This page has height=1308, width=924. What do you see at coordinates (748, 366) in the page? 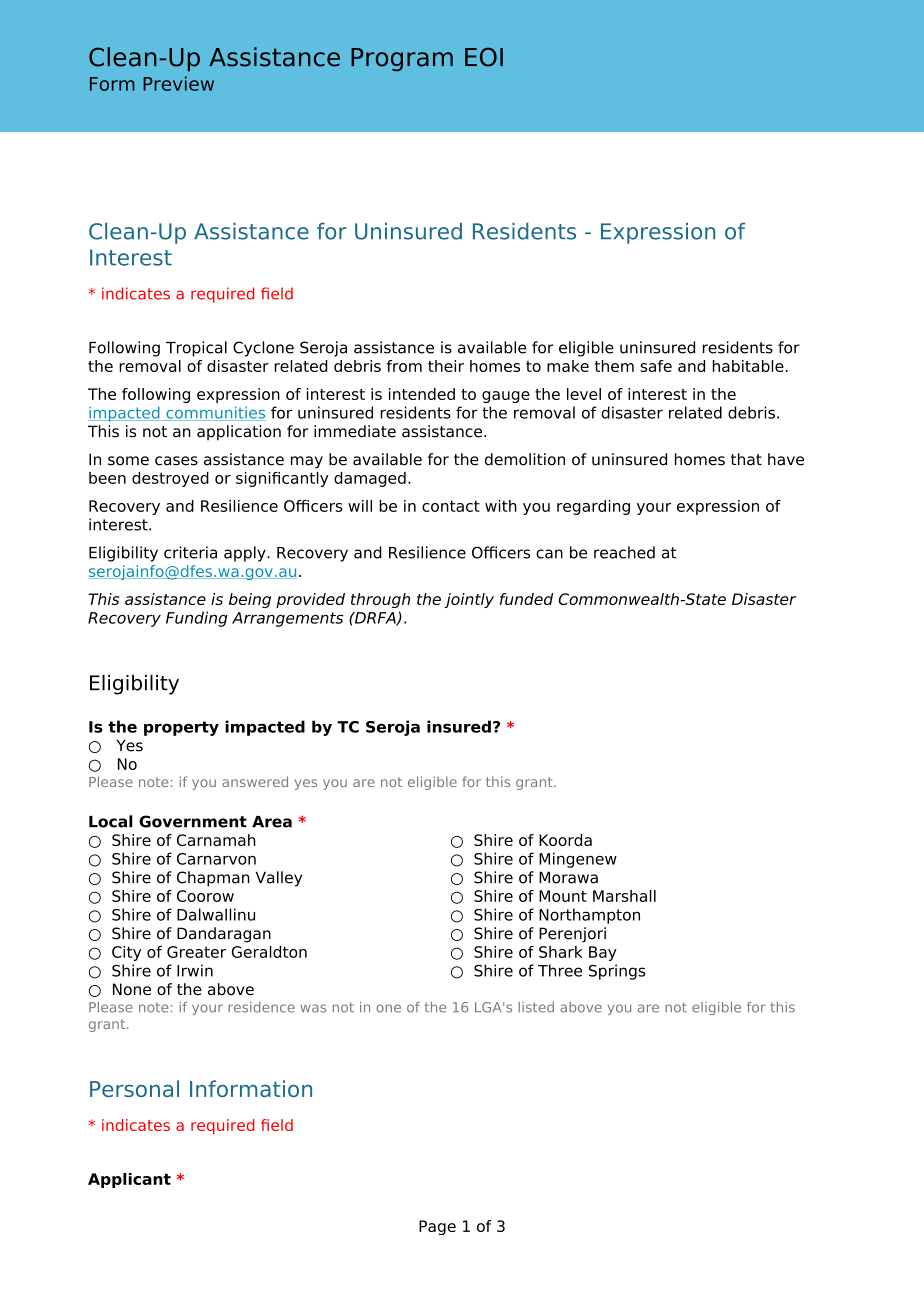
I see `habitable` at bounding box center [748, 366].
